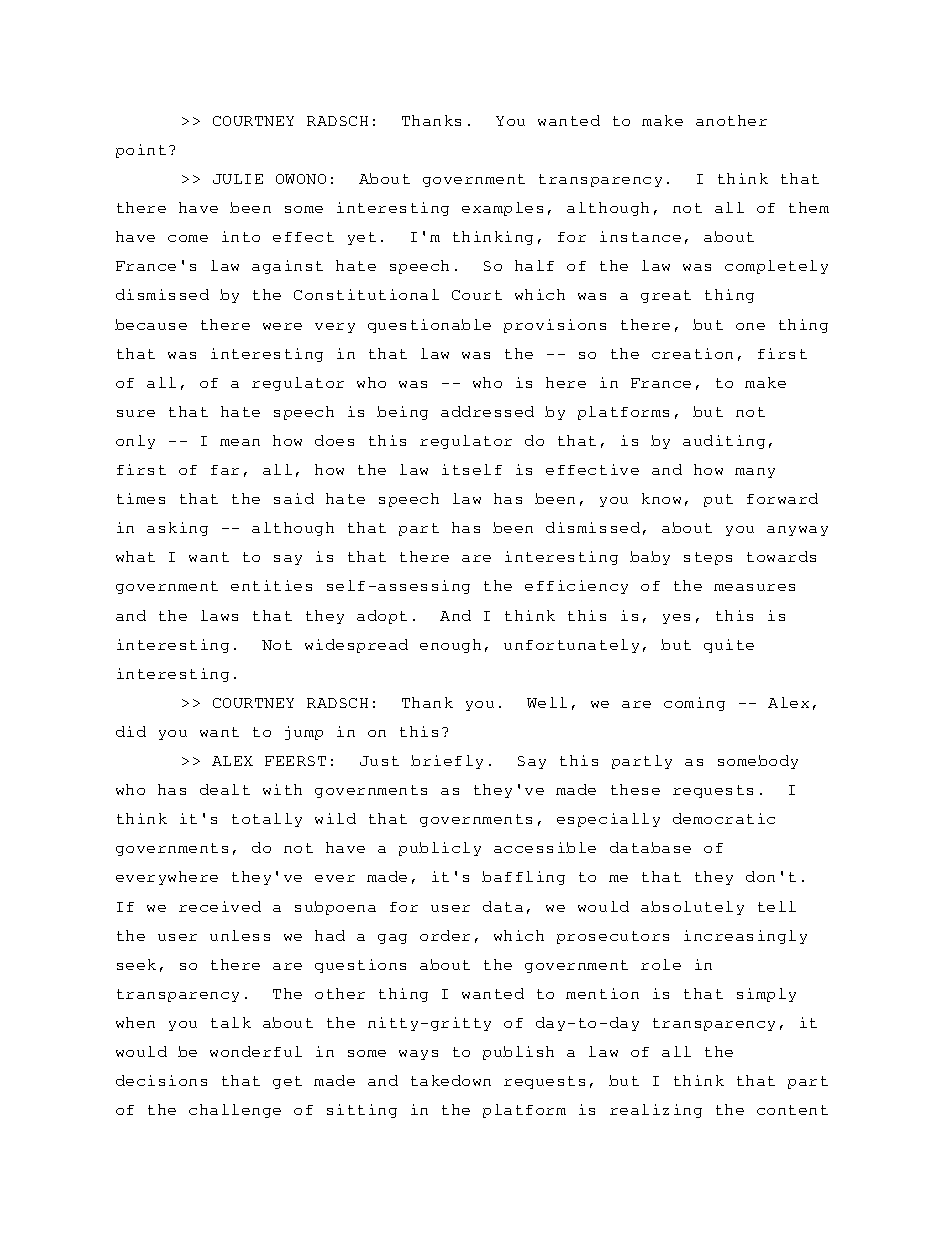 The width and height of the screenshot is (952, 1233). What do you see at coordinates (450, 646) in the screenshot?
I see `enough` at bounding box center [450, 646].
